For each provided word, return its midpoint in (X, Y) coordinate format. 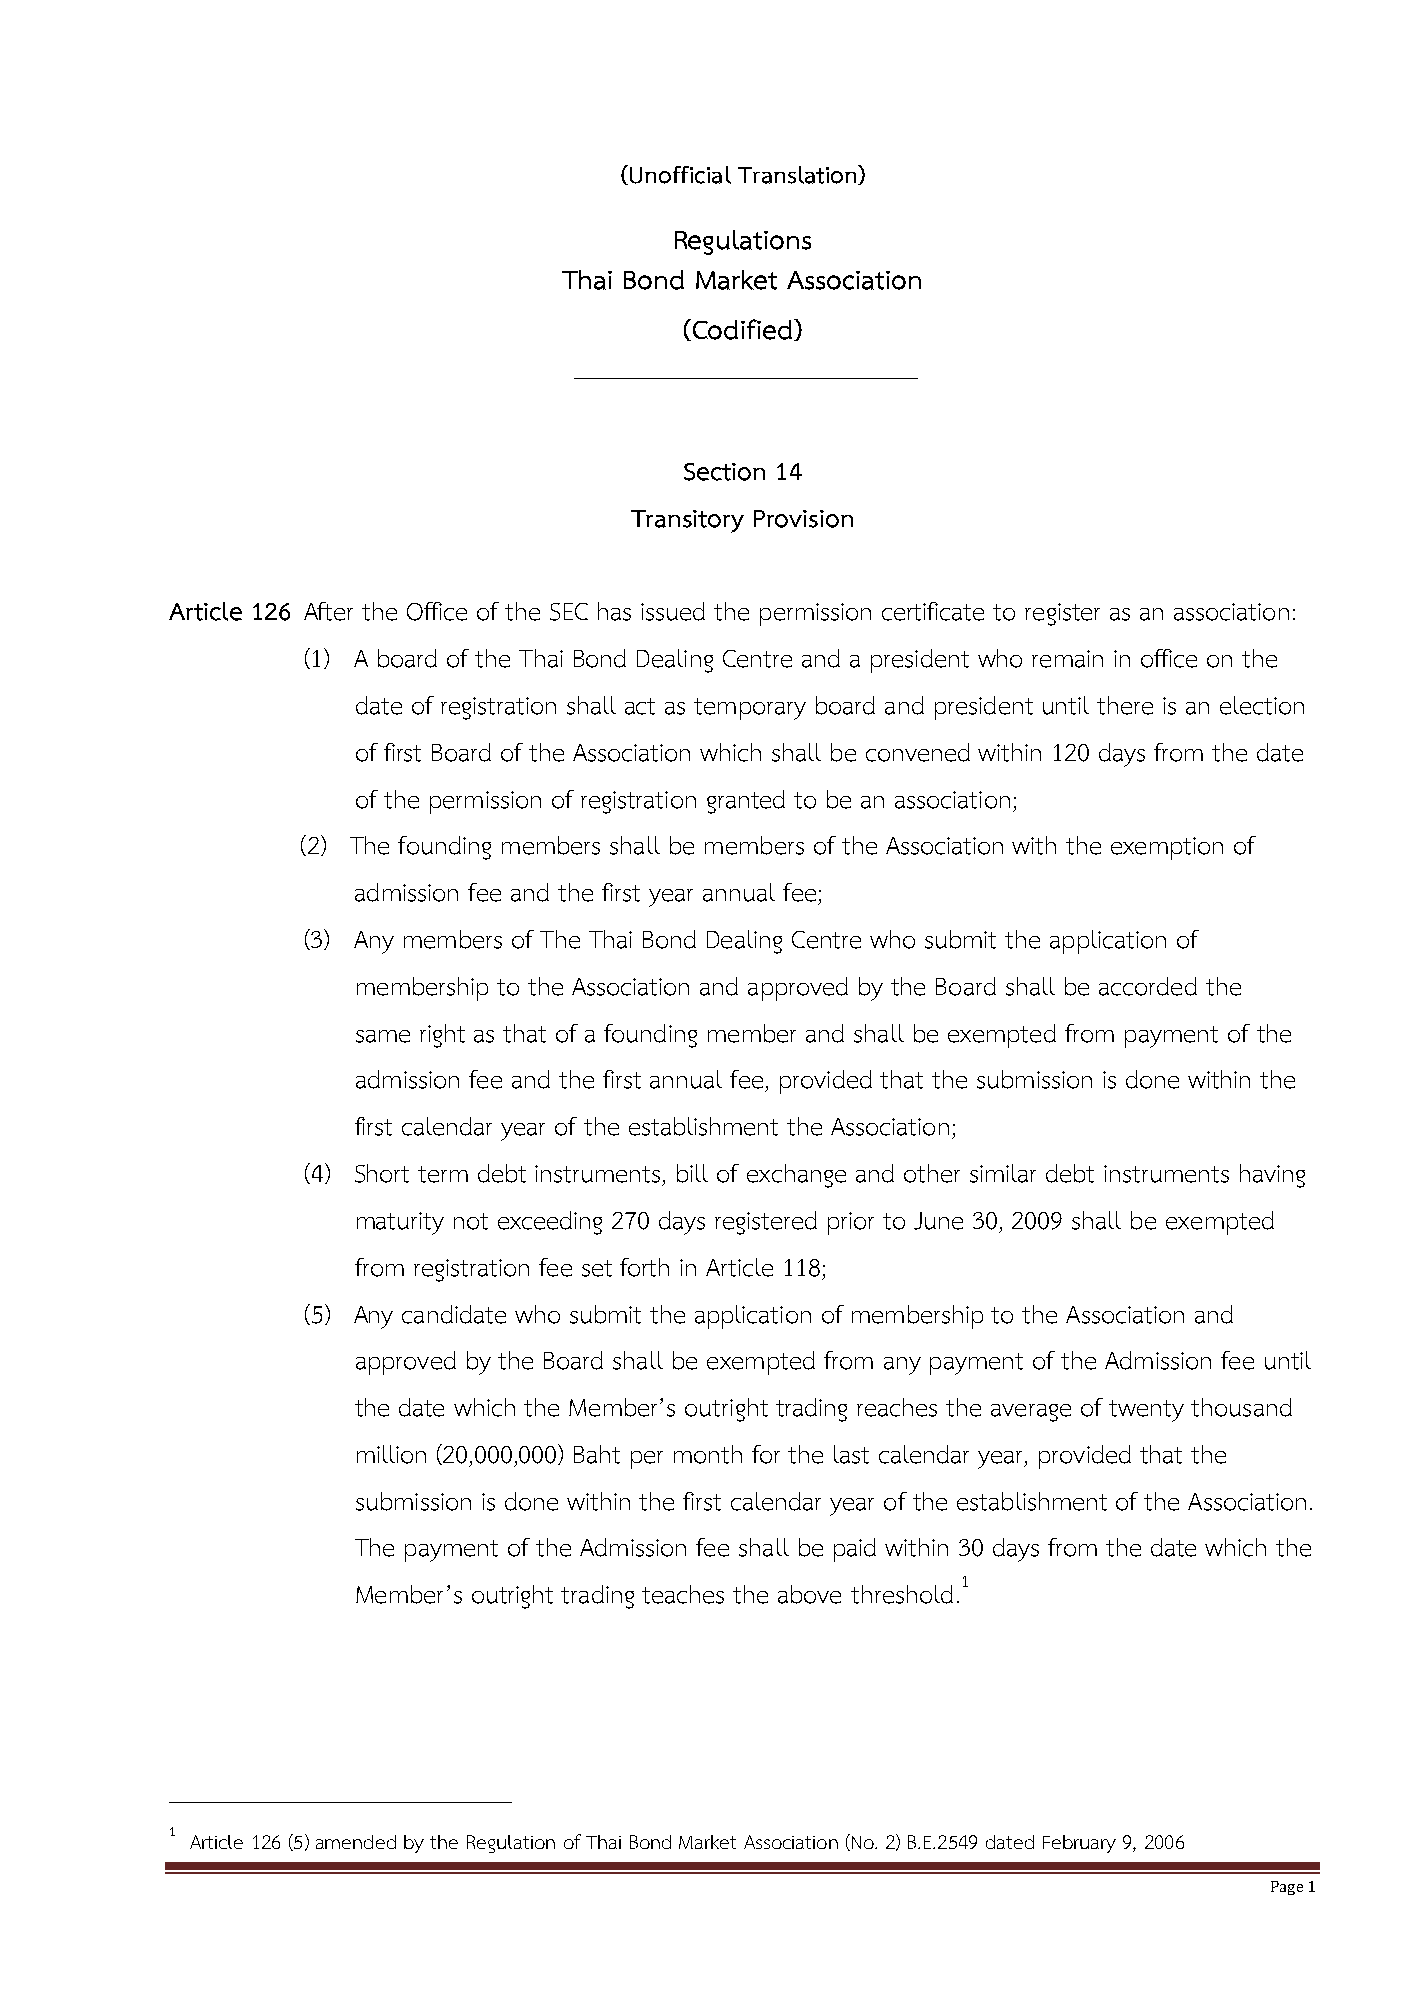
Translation (798, 175)
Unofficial (679, 175)
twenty (1146, 1411)
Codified (741, 330)
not (471, 1221)
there (1125, 705)
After (328, 611)
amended (356, 1842)
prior (851, 1223)
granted (746, 802)
